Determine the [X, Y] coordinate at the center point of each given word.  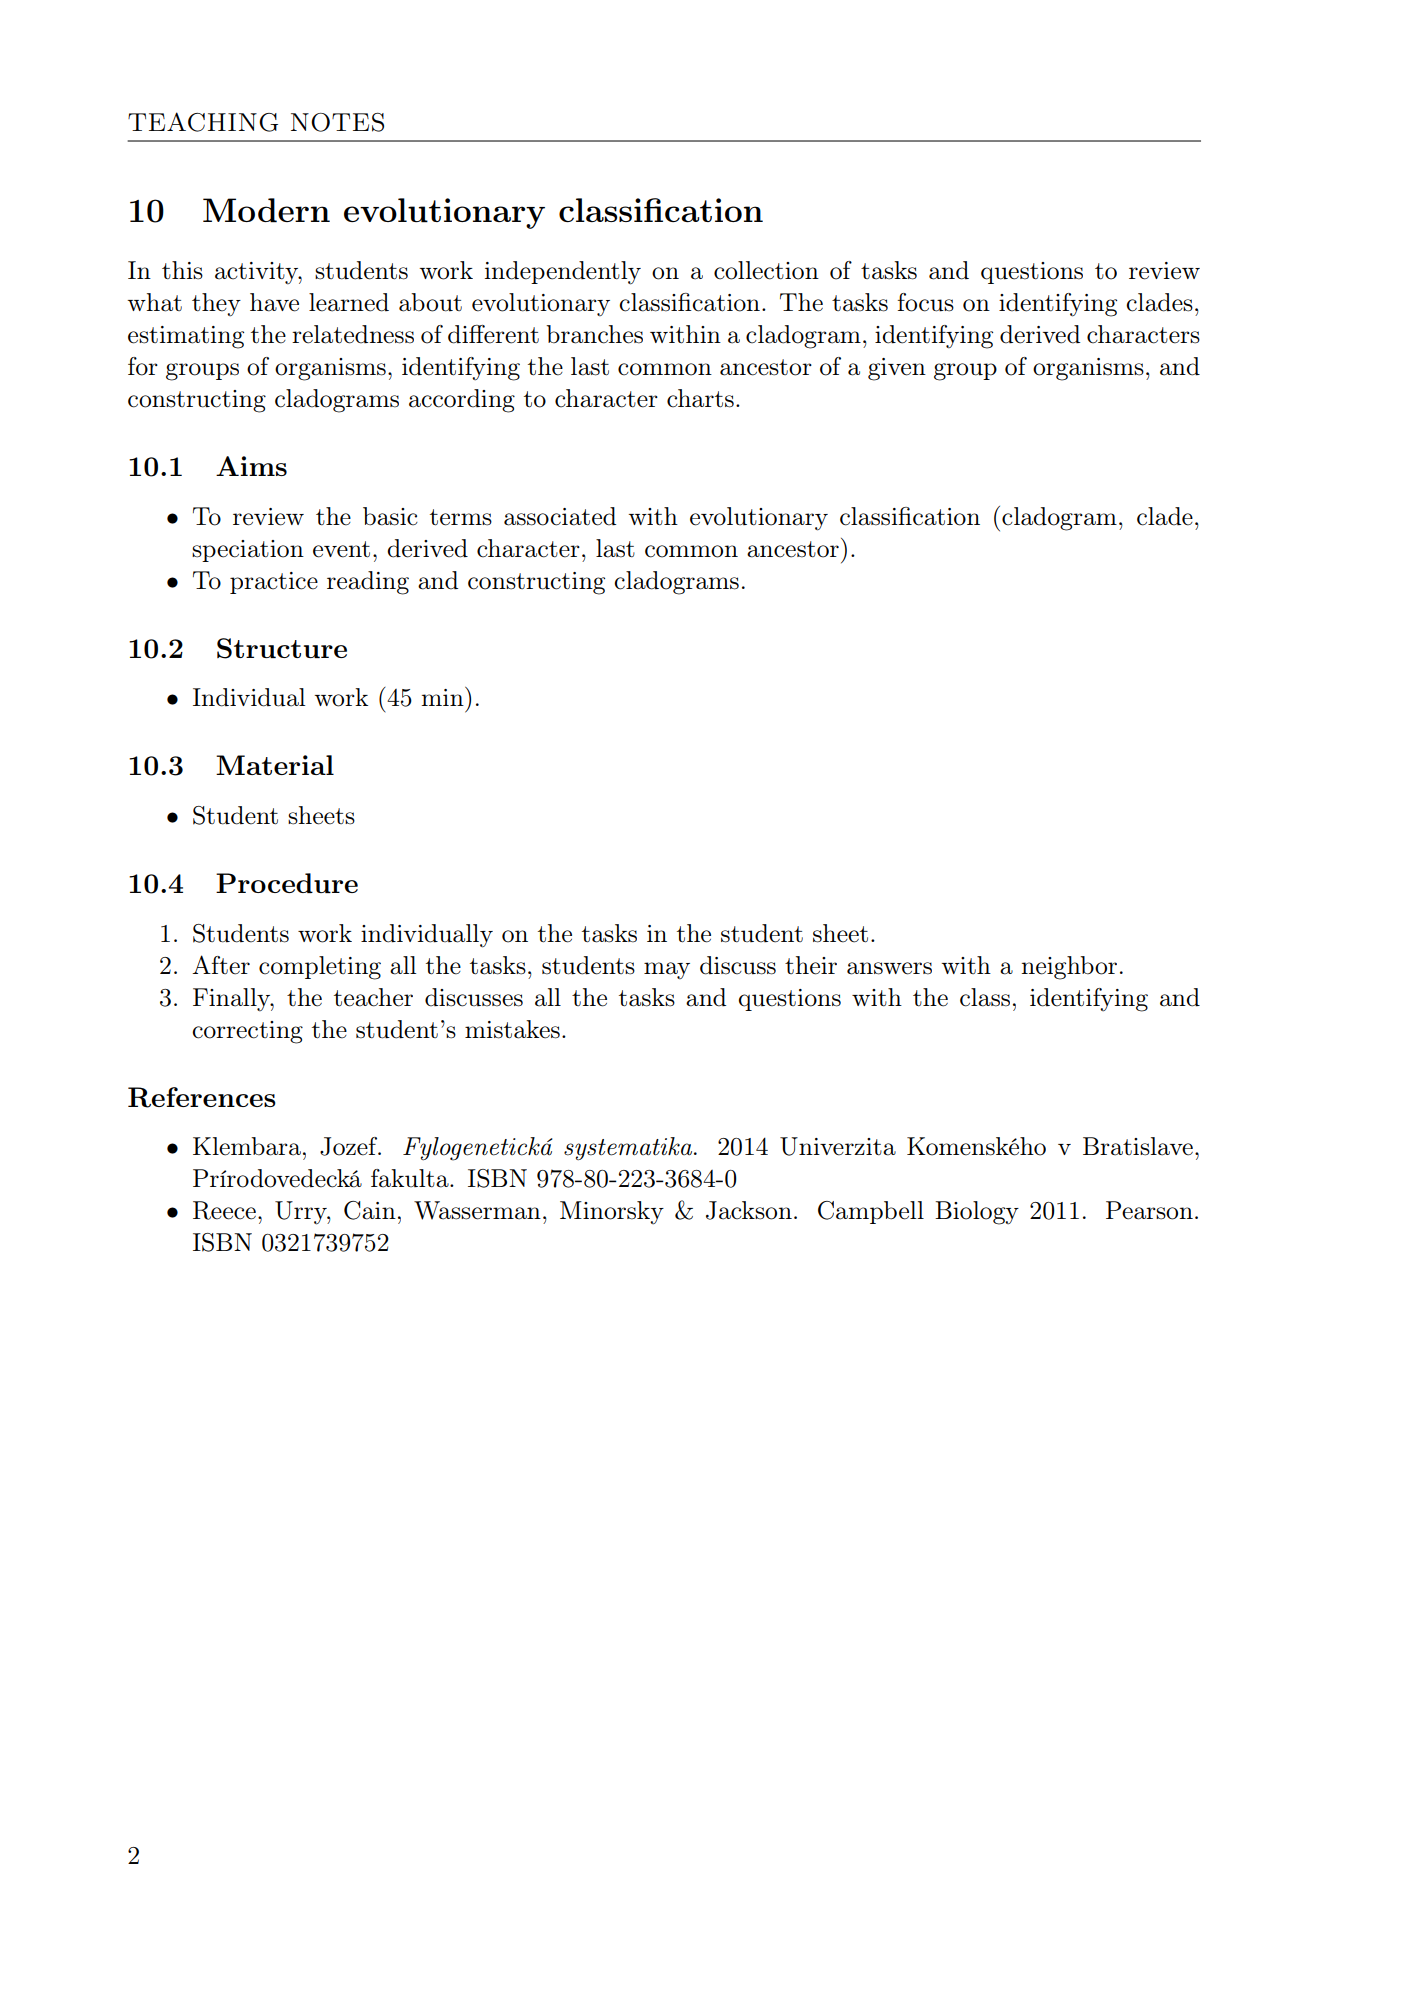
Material [275, 765]
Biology [977, 1213]
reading [368, 583]
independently [563, 273]
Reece [224, 1210]
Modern [266, 210]
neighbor [1069, 968]
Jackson [749, 1210]
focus [926, 302]
